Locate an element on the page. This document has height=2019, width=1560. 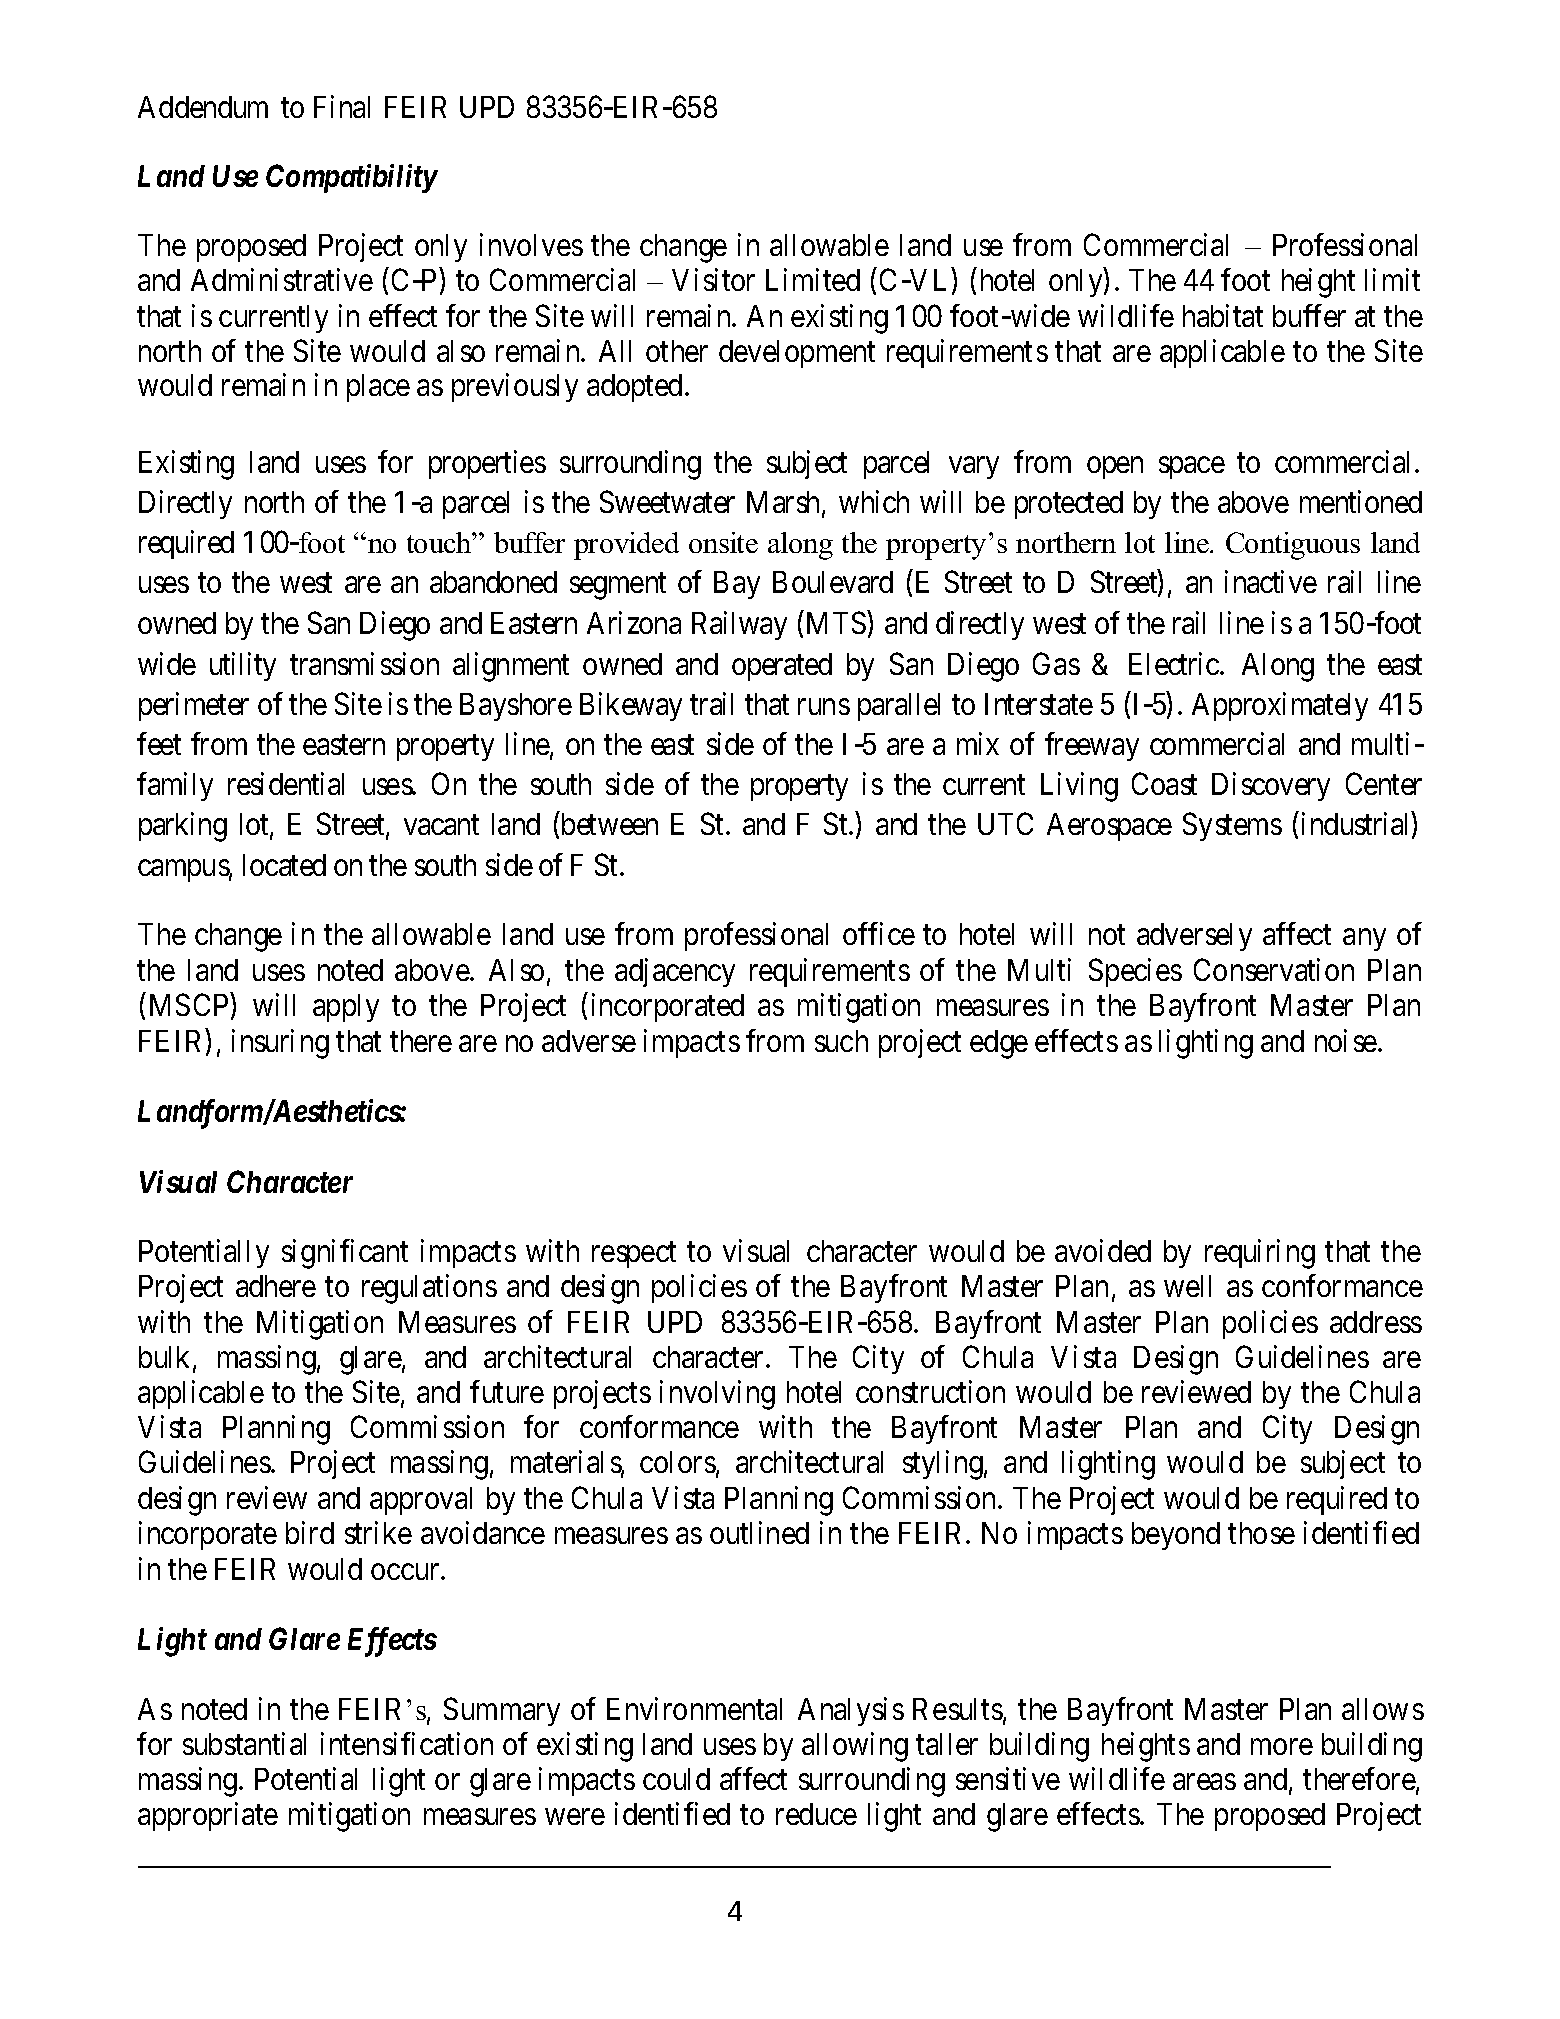
substantial is located at coordinates (244, 1743).
